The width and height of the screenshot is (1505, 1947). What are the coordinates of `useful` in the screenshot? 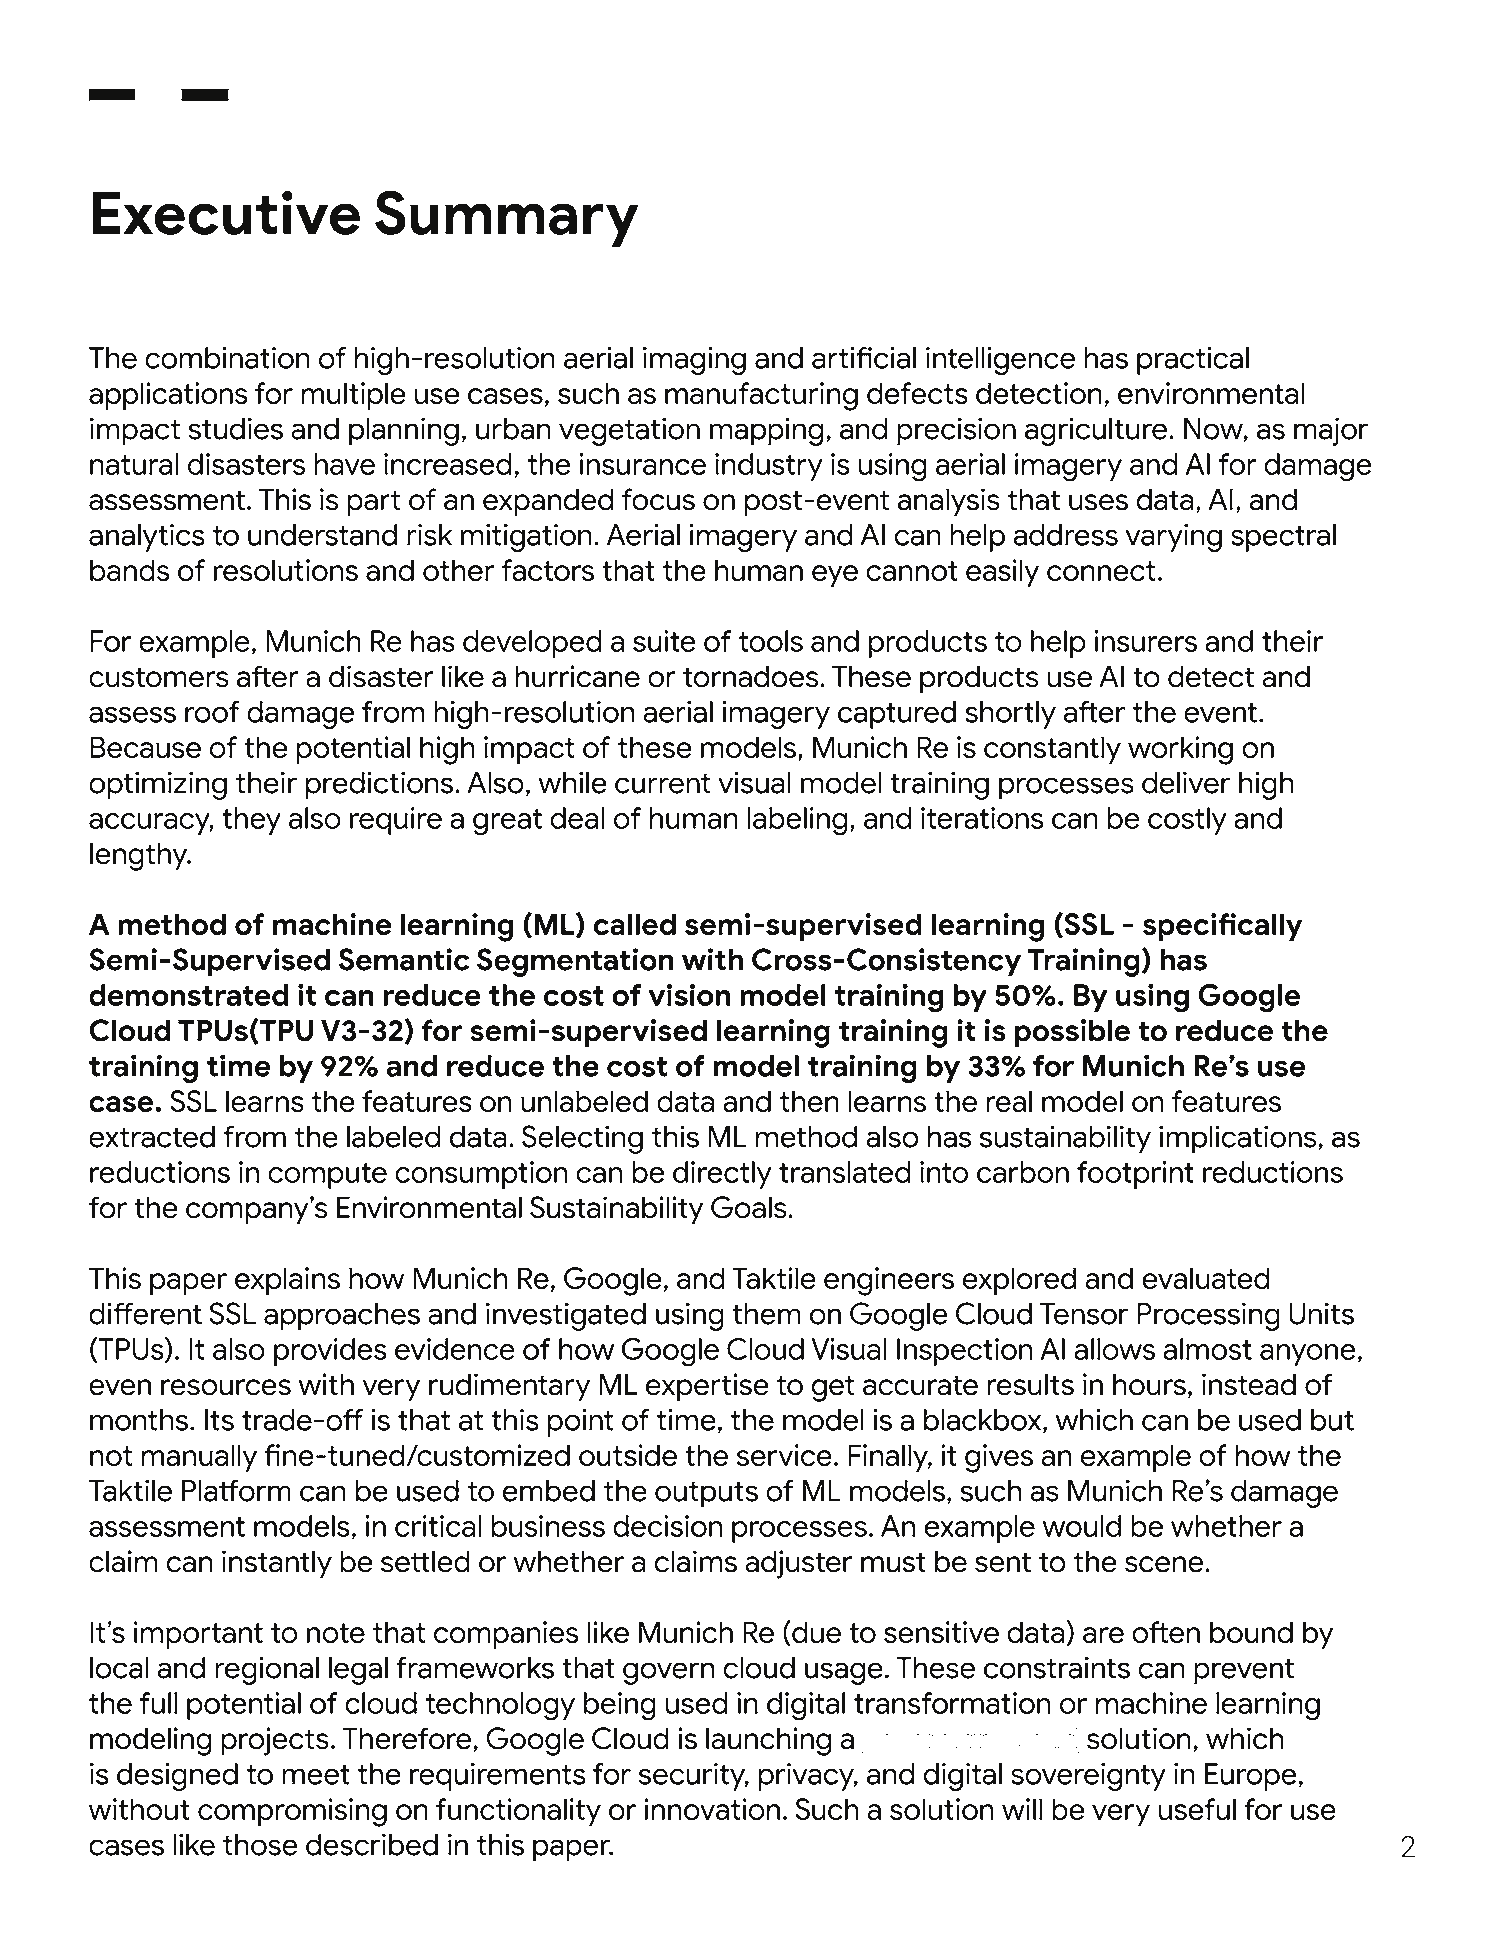 It's located at (1197, 1809).
